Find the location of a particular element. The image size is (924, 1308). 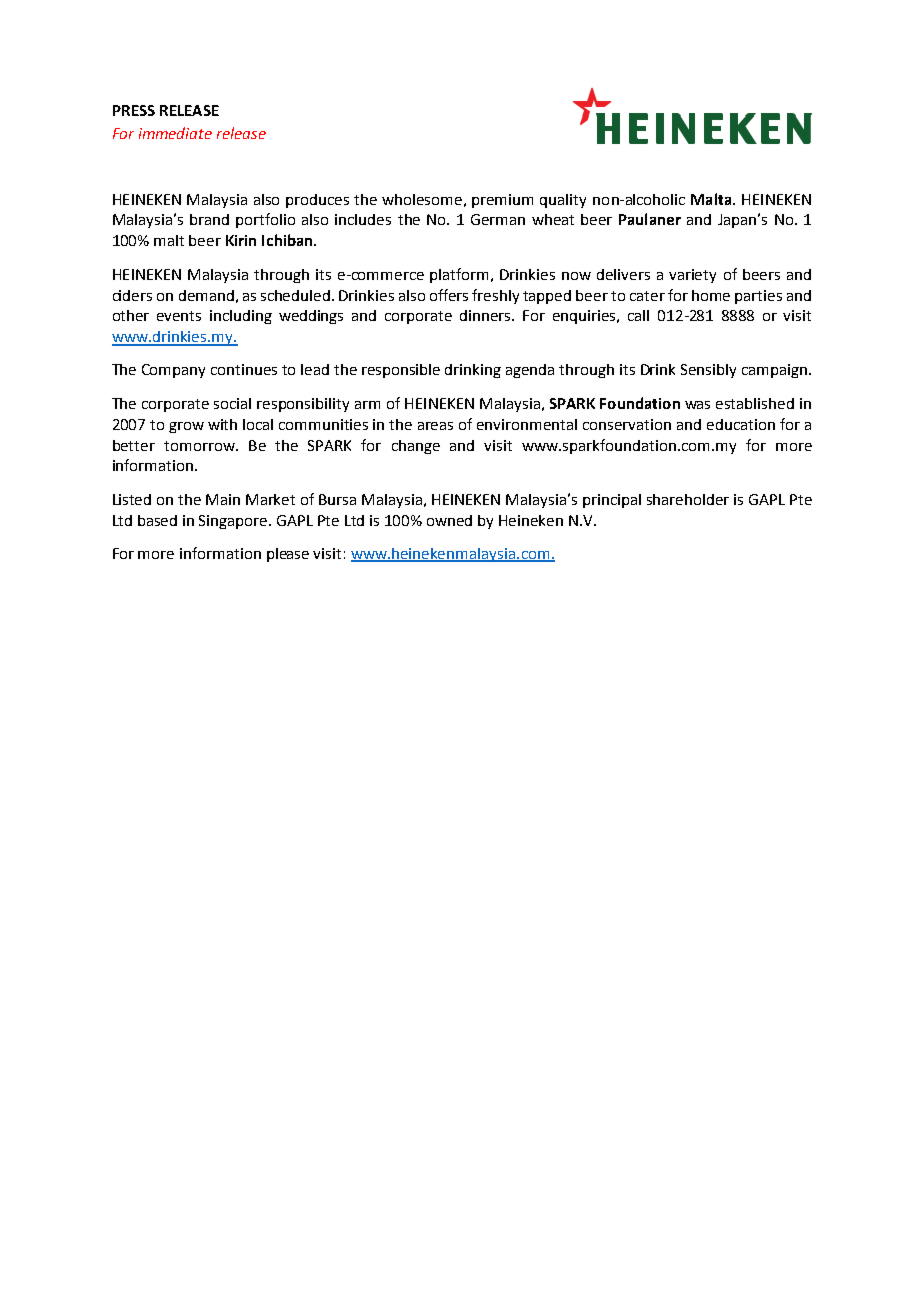

Kirin is located at coordinates (241, 240).
